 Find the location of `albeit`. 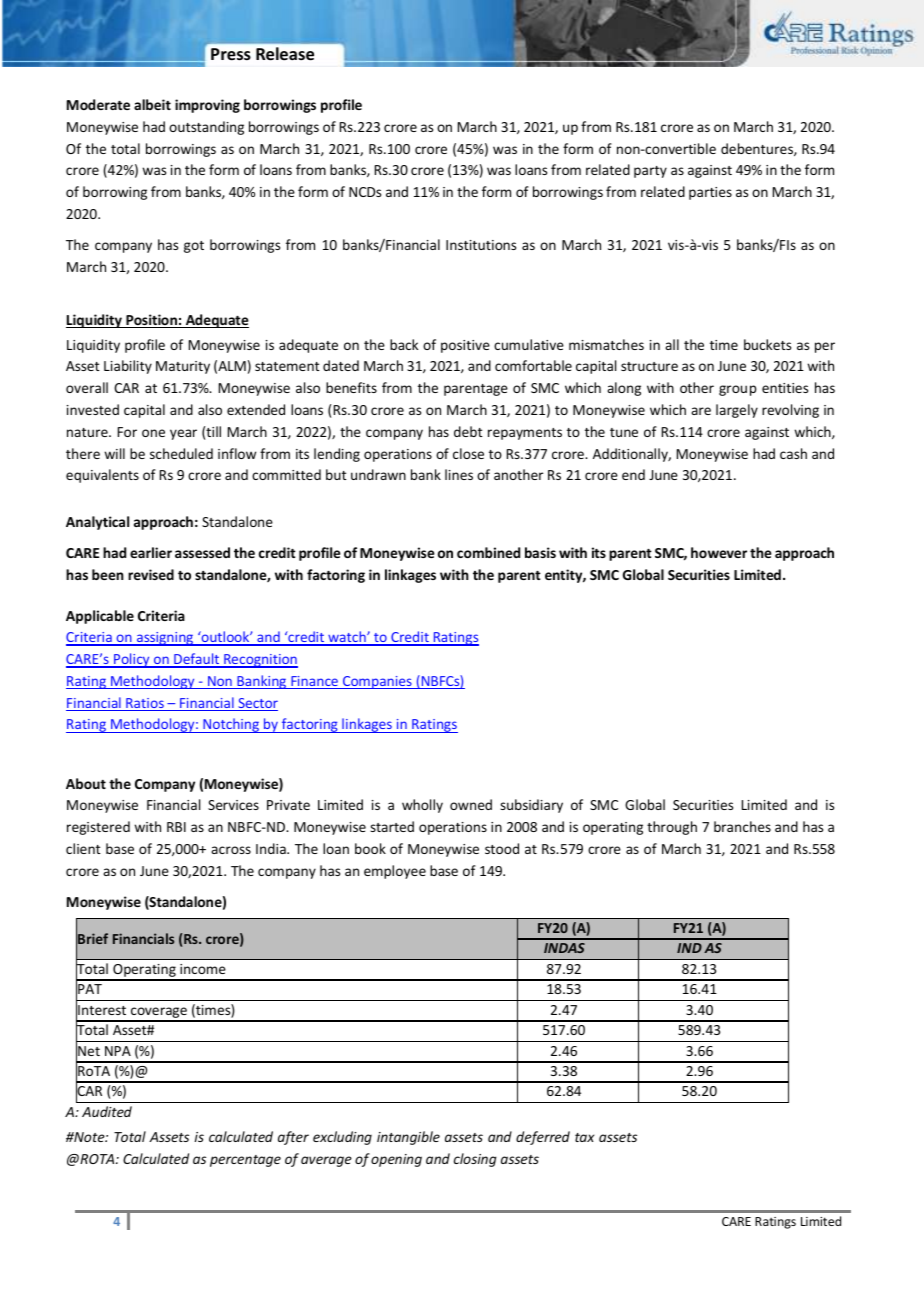

albeit is located at coordinates (152, 104).
